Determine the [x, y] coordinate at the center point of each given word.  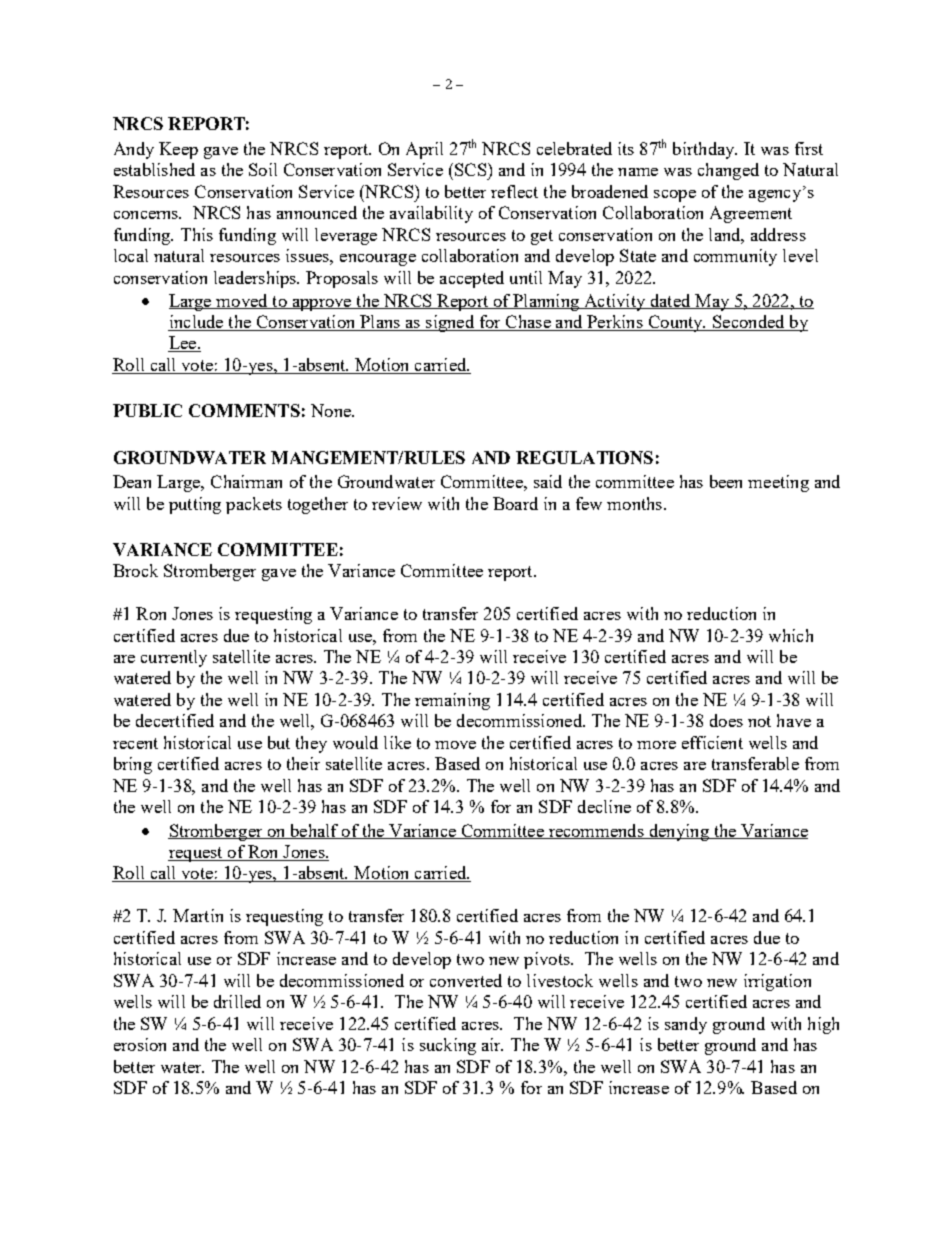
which [791, 635]
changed [728, 171]
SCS [472, 169]
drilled [237, 1001]
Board [515, 503]
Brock [135, 570]
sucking [448, 1046]
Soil [263, 169]
